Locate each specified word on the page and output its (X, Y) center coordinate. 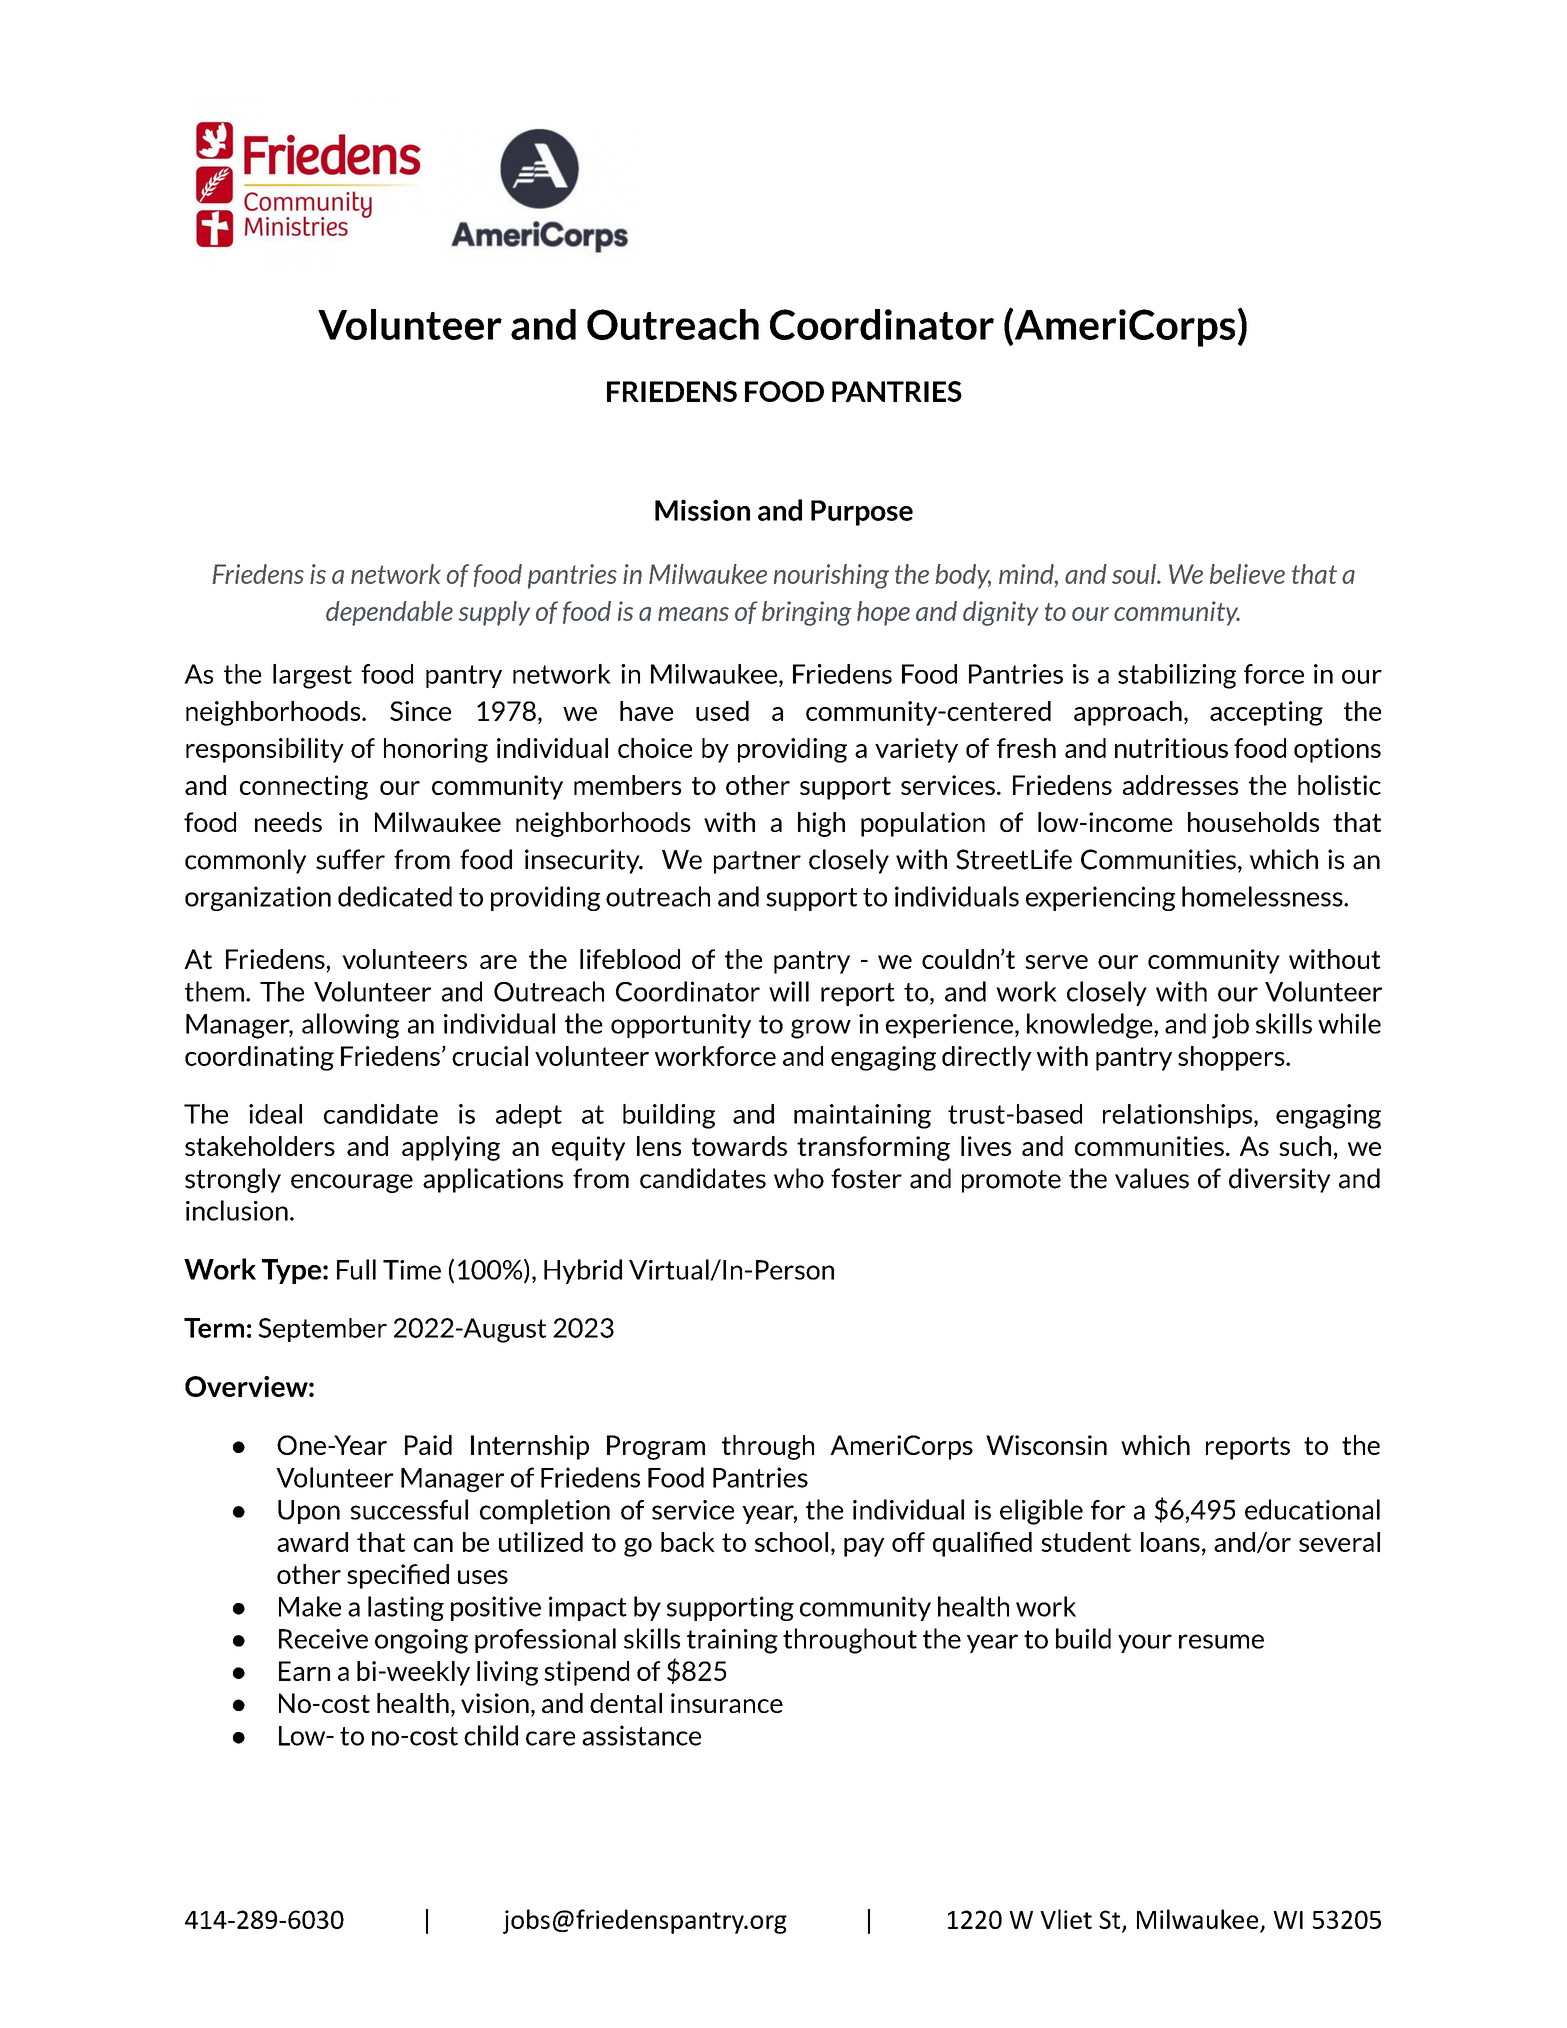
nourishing (831, 576)
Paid (428, 1445)
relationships (1179, 1116)
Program (656, 1447)
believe (1247, 574)
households (1253, 822)
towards (739, 1146)
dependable (389, 613)
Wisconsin (1046, 1445)
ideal (275, 1114)
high (821, 824)
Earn (304, 1671)
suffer (350, 859)
